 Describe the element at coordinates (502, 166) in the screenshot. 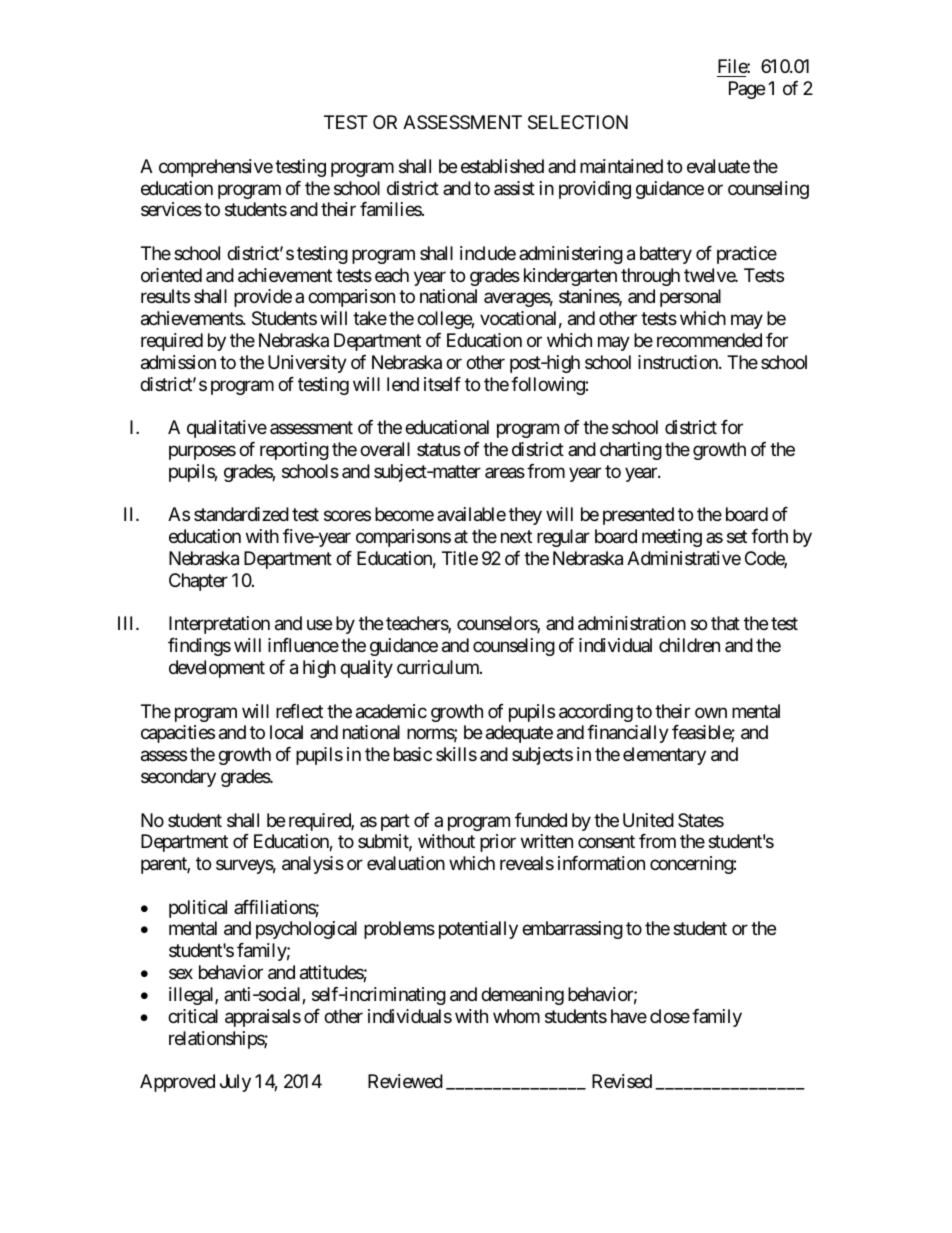

I see `established` at that location.
